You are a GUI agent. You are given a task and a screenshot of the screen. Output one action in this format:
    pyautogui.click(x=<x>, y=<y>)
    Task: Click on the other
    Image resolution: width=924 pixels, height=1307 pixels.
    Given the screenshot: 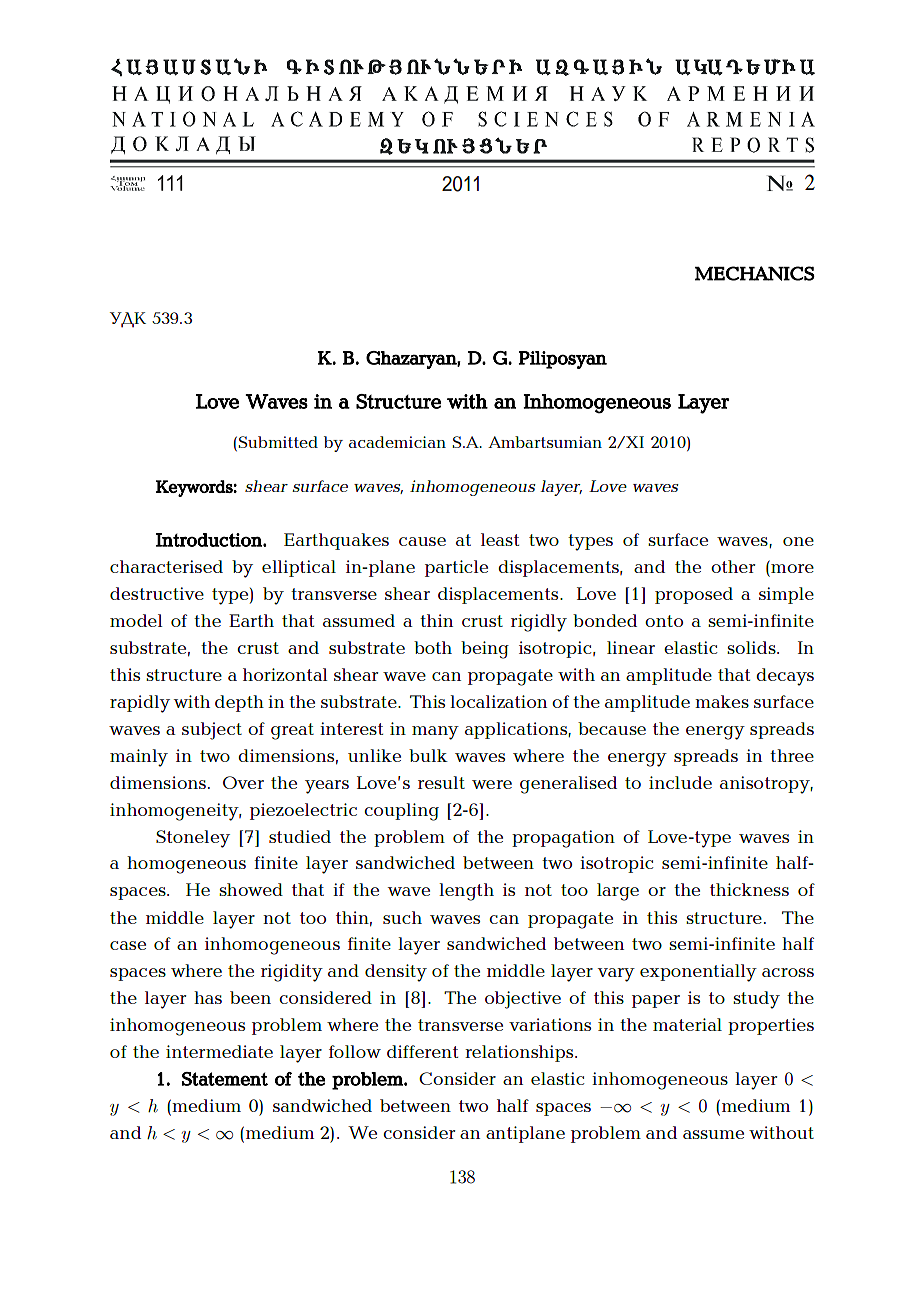 What is the action you would take?
    pyautogui.click(x=733, y=566)
